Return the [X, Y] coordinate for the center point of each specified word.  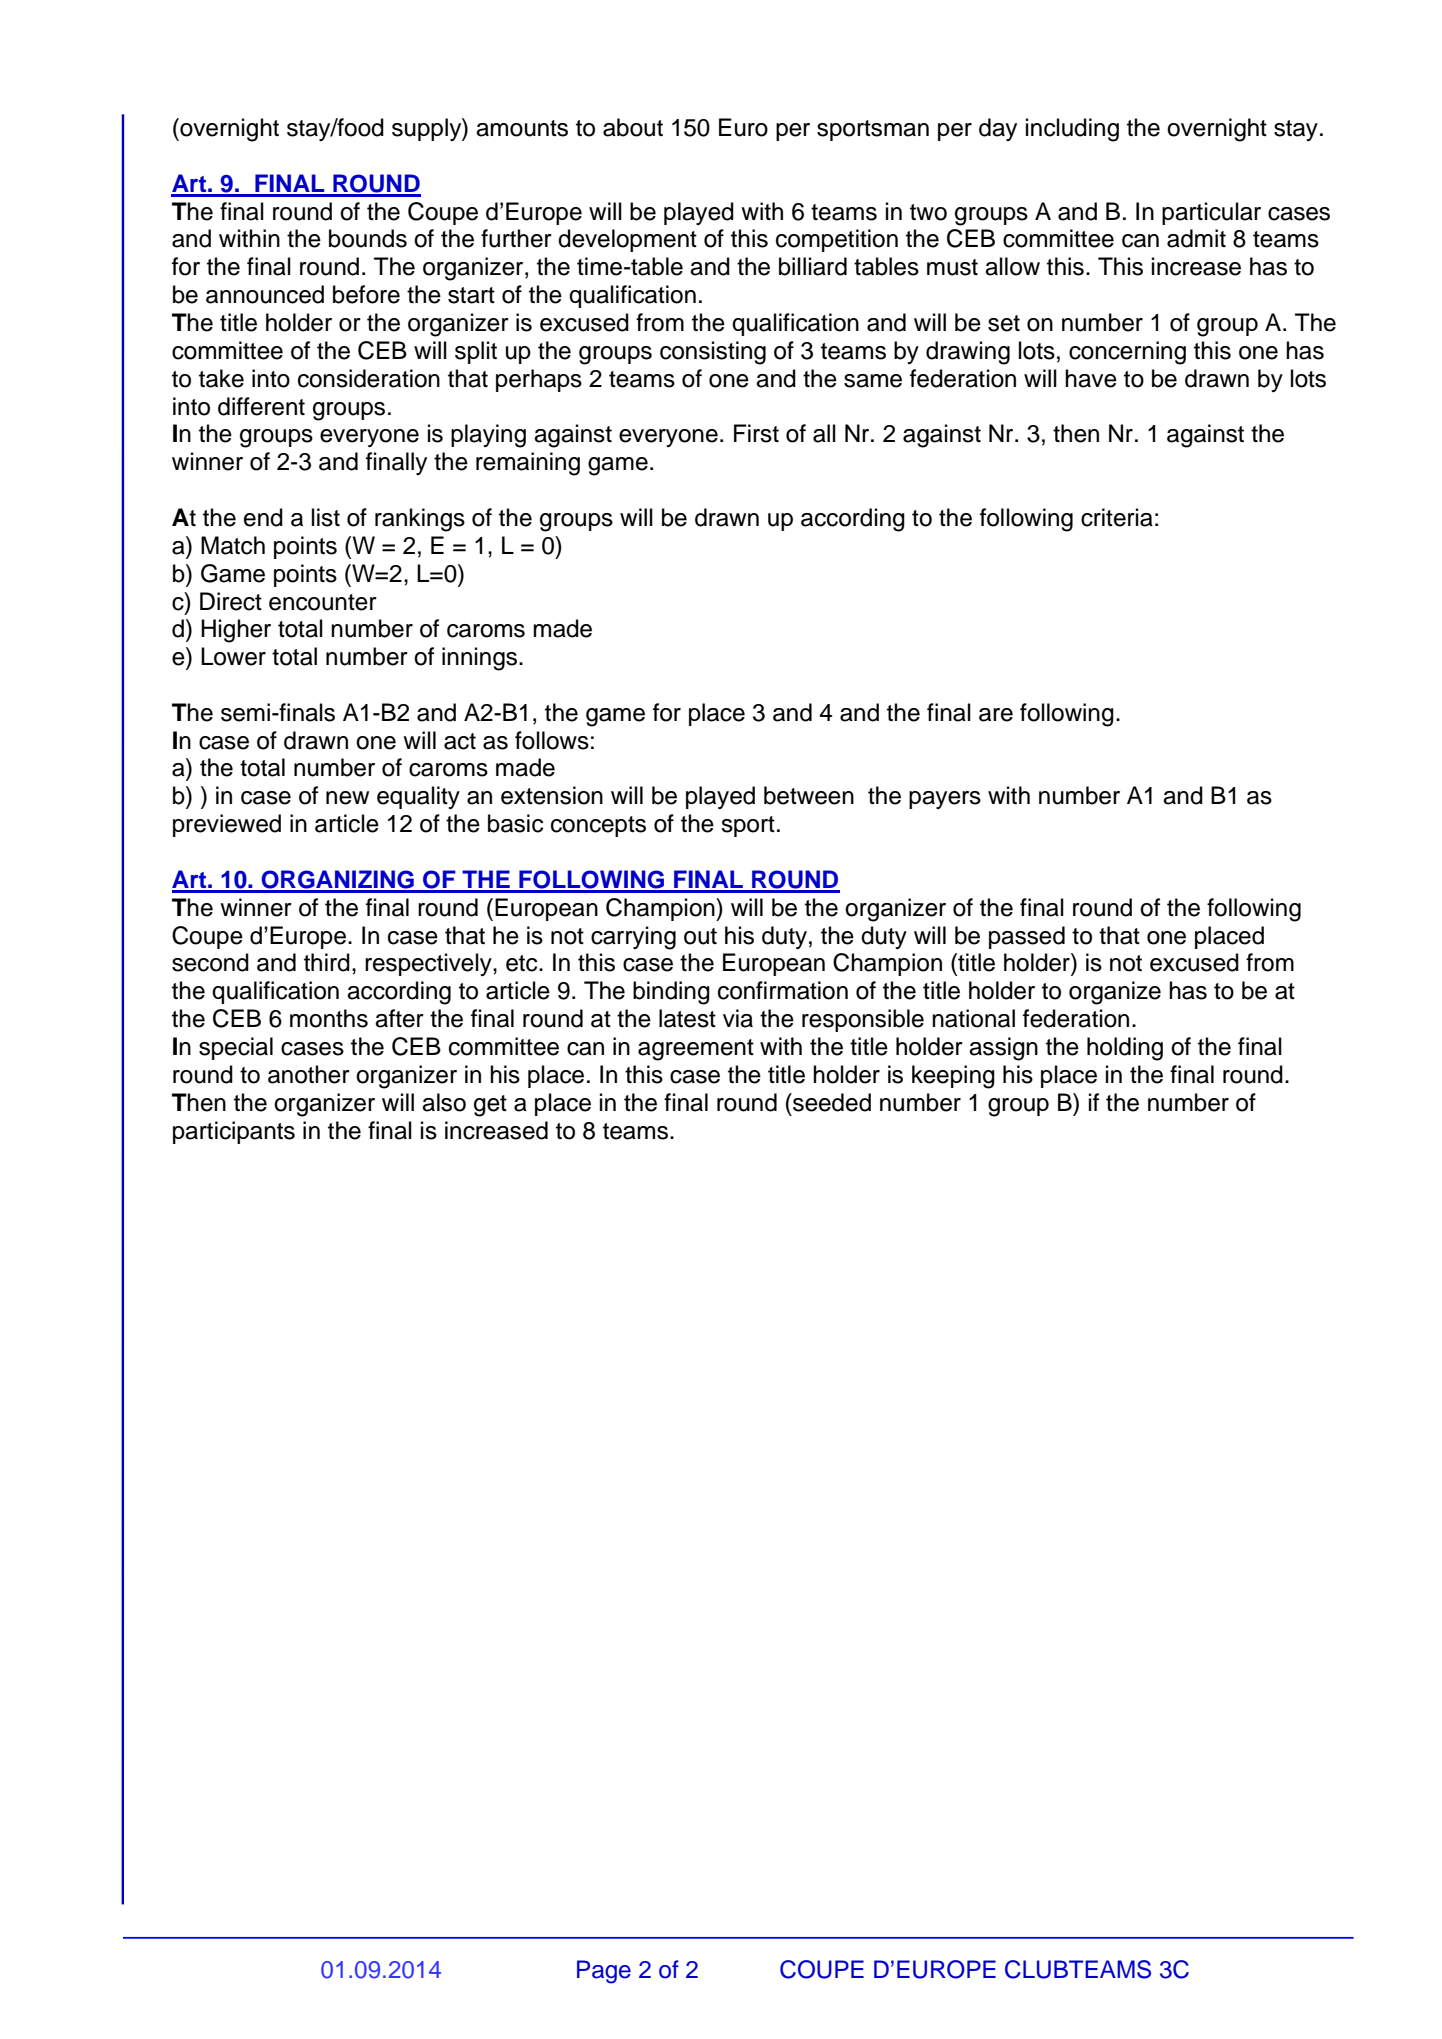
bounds [368, 238]
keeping [953, 1077]
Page [604, 1972]
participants [234, 1132]
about [633, 127]
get [490, 1106]
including [1072, 130]
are [996, 715]
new [347, 798]
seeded [831, 1102]
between [809, 795]
